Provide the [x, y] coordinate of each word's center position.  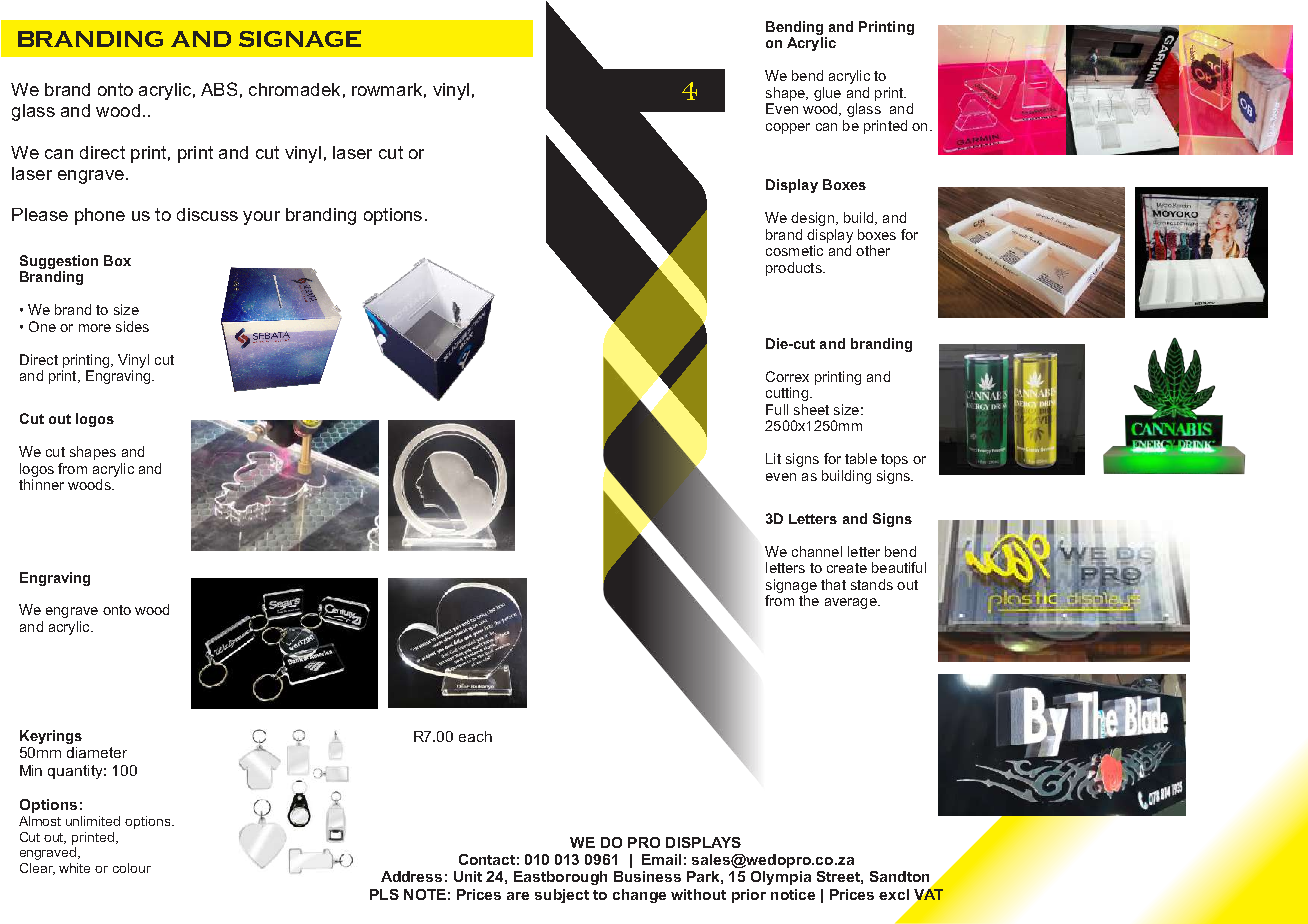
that [833, 584]
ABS [219, 89]
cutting [787, 394]
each [475, 736]
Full [777, 409]
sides [132, 326]
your [261, 218]
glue [827, 94]
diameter [97, 752]
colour [132, 868]
